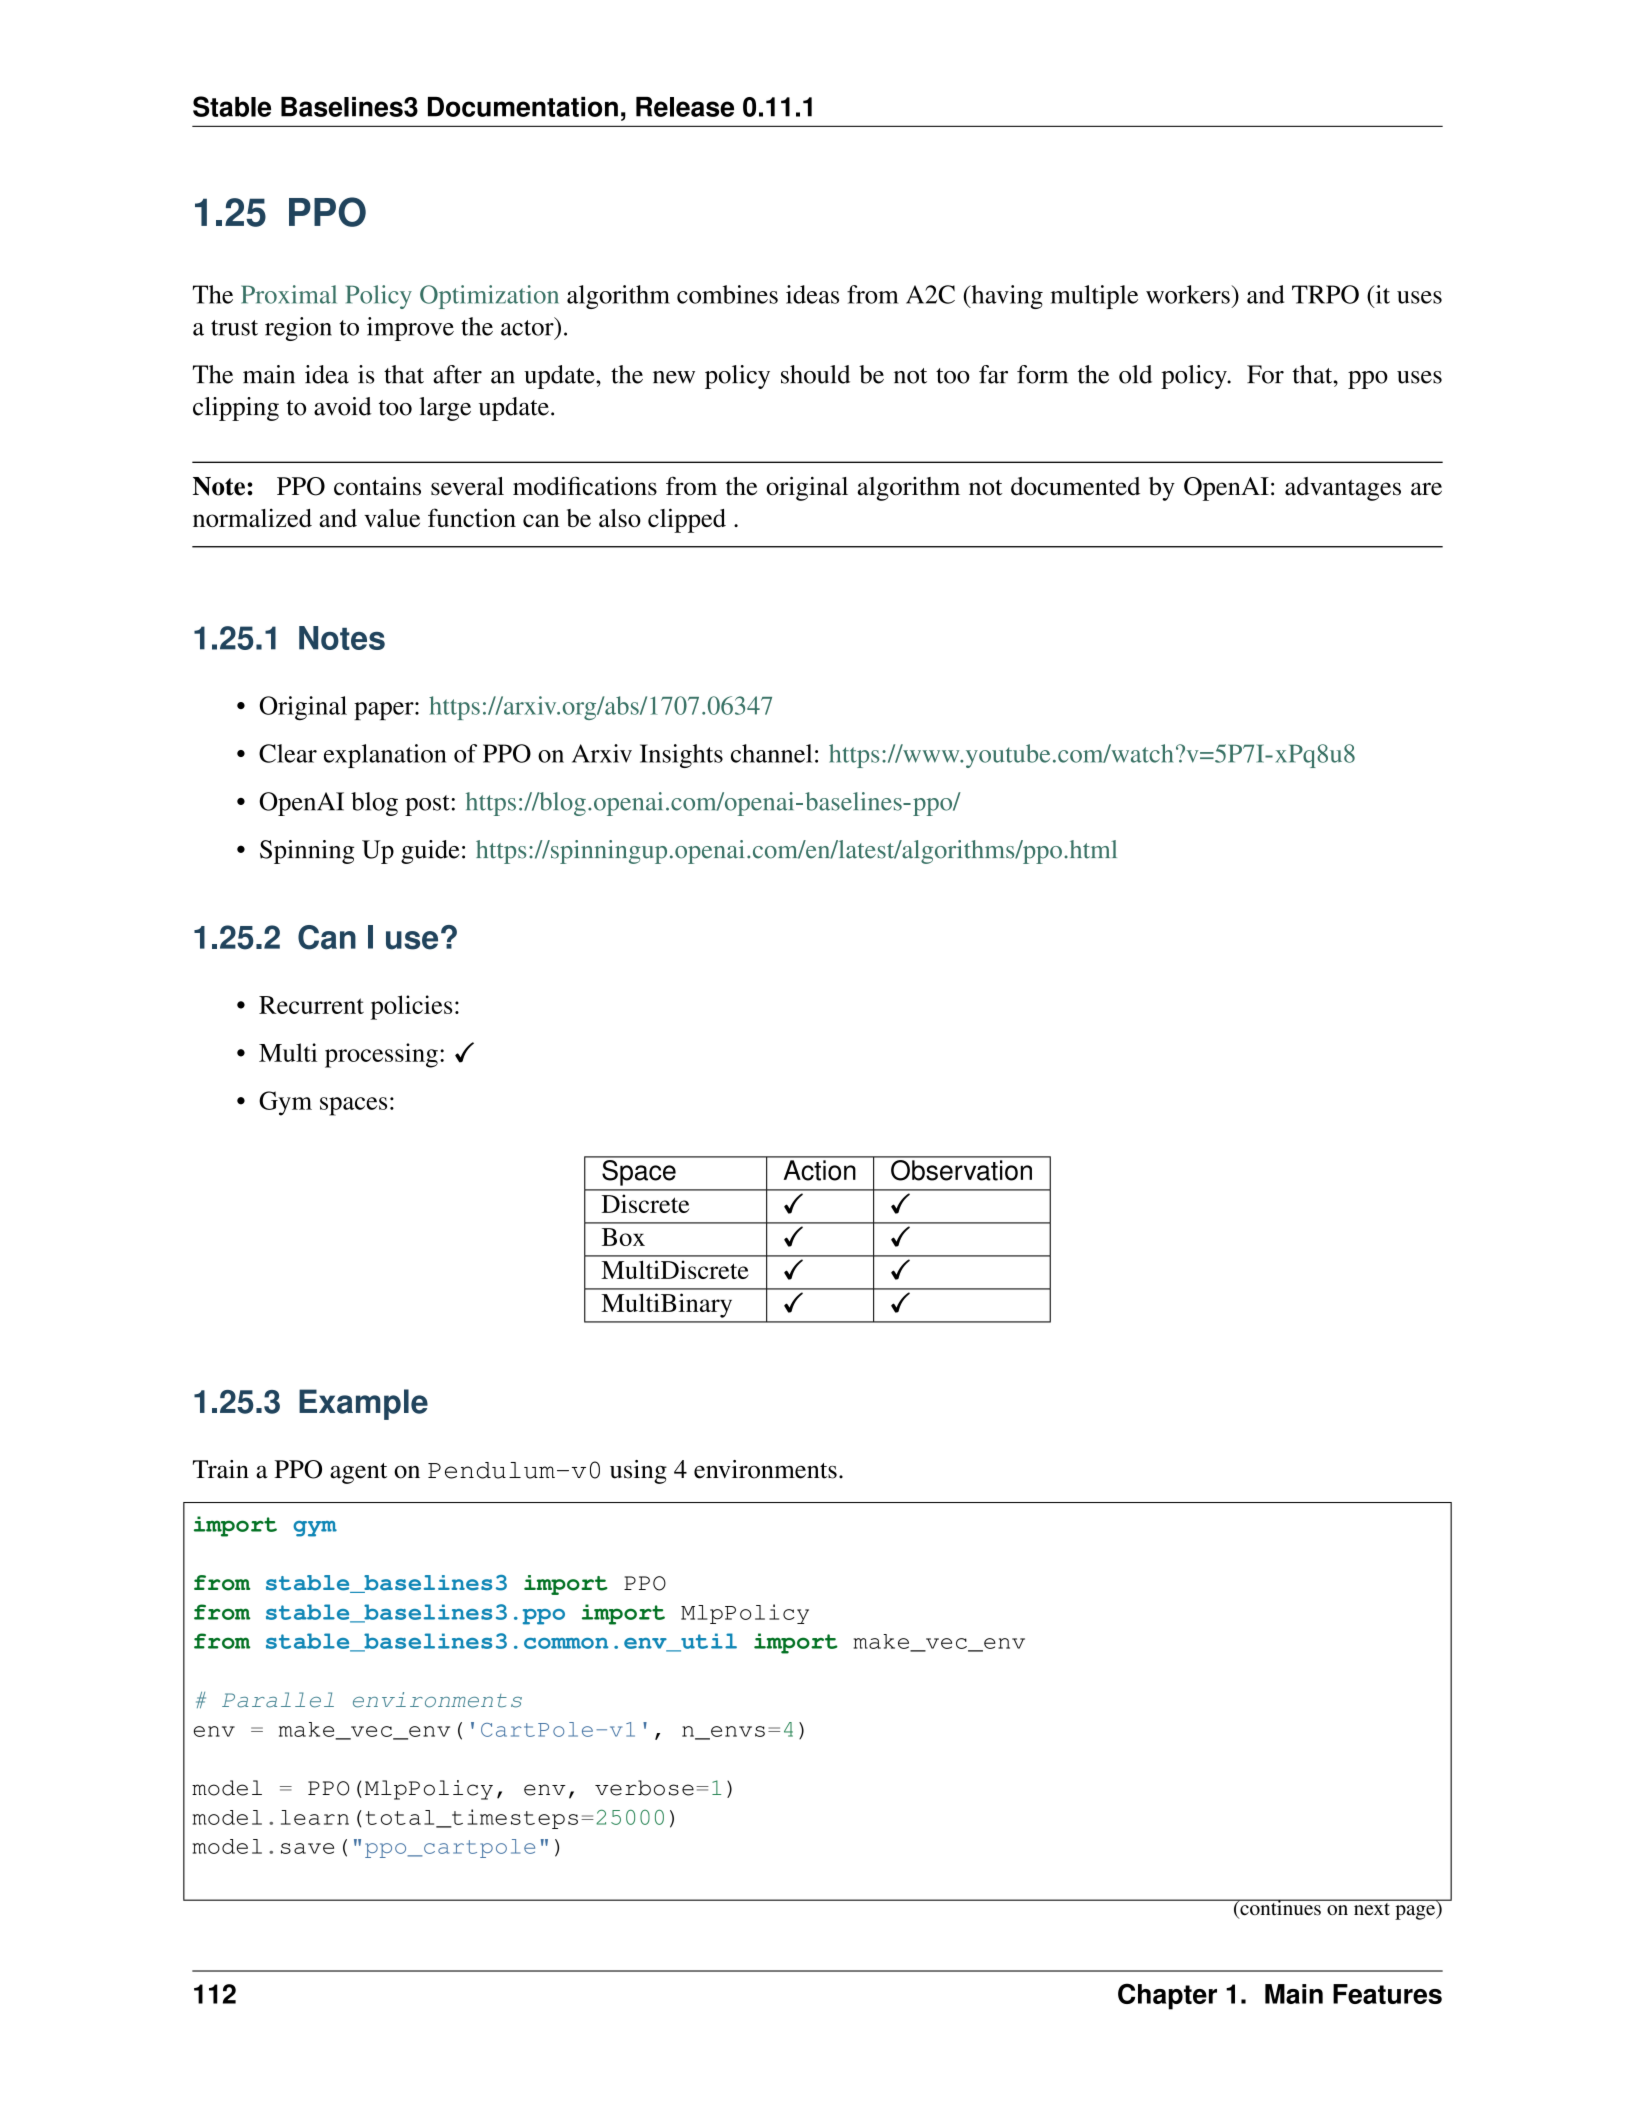  Describe the element at coordinates (523, 107) in the page. I see `Documentation` at that location.
